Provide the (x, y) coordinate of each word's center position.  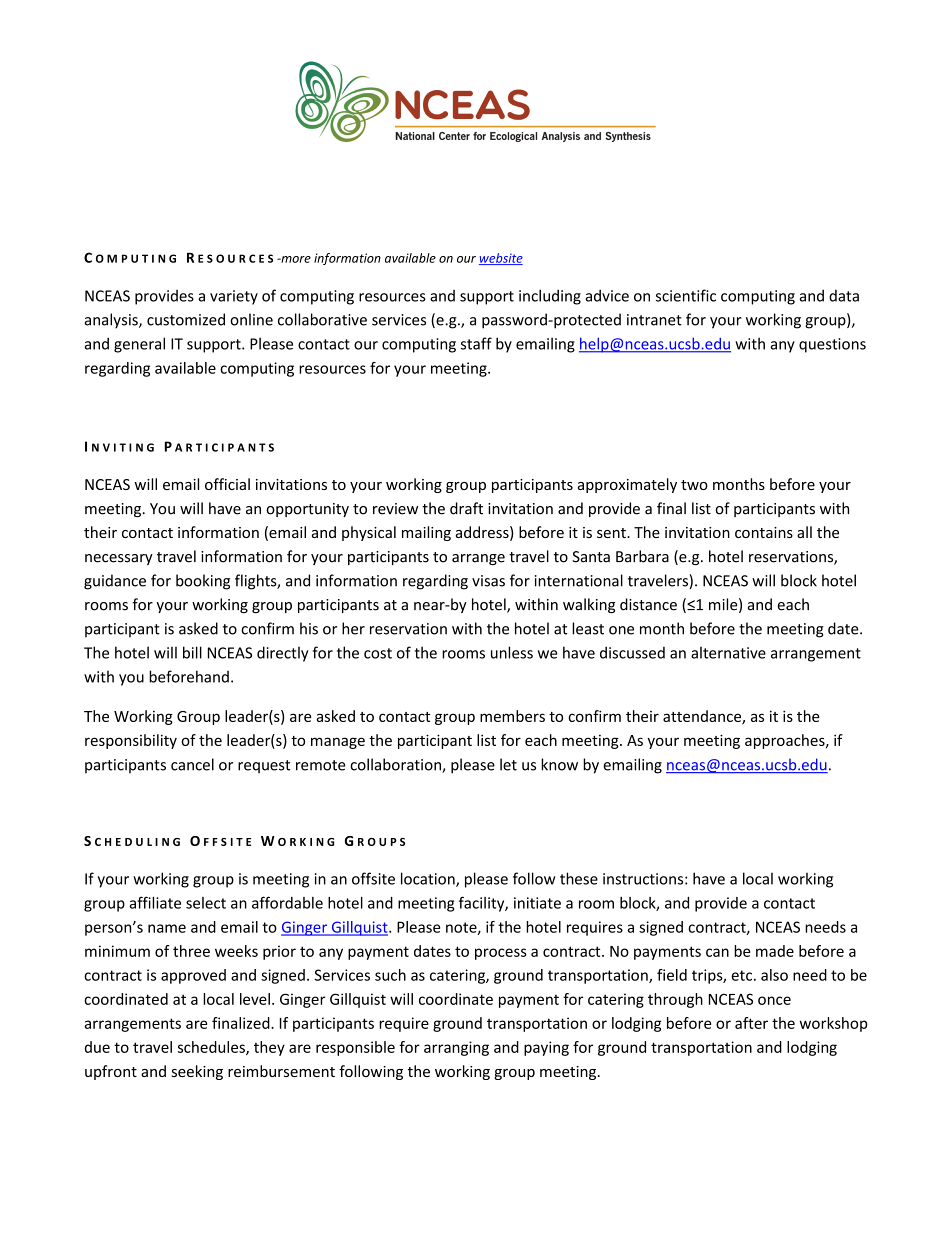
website (501, 259)
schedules (212, 1048)
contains (764, 532)
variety (234, 297)
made (775, 951)
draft (466, 508)
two (694, 485)
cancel (192, 764)
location (429, 879)
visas (488, 581)
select (206, 903)
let (508, 764)
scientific (686, 295)
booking (203, 582)
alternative (728, 652)
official (227, 484)
